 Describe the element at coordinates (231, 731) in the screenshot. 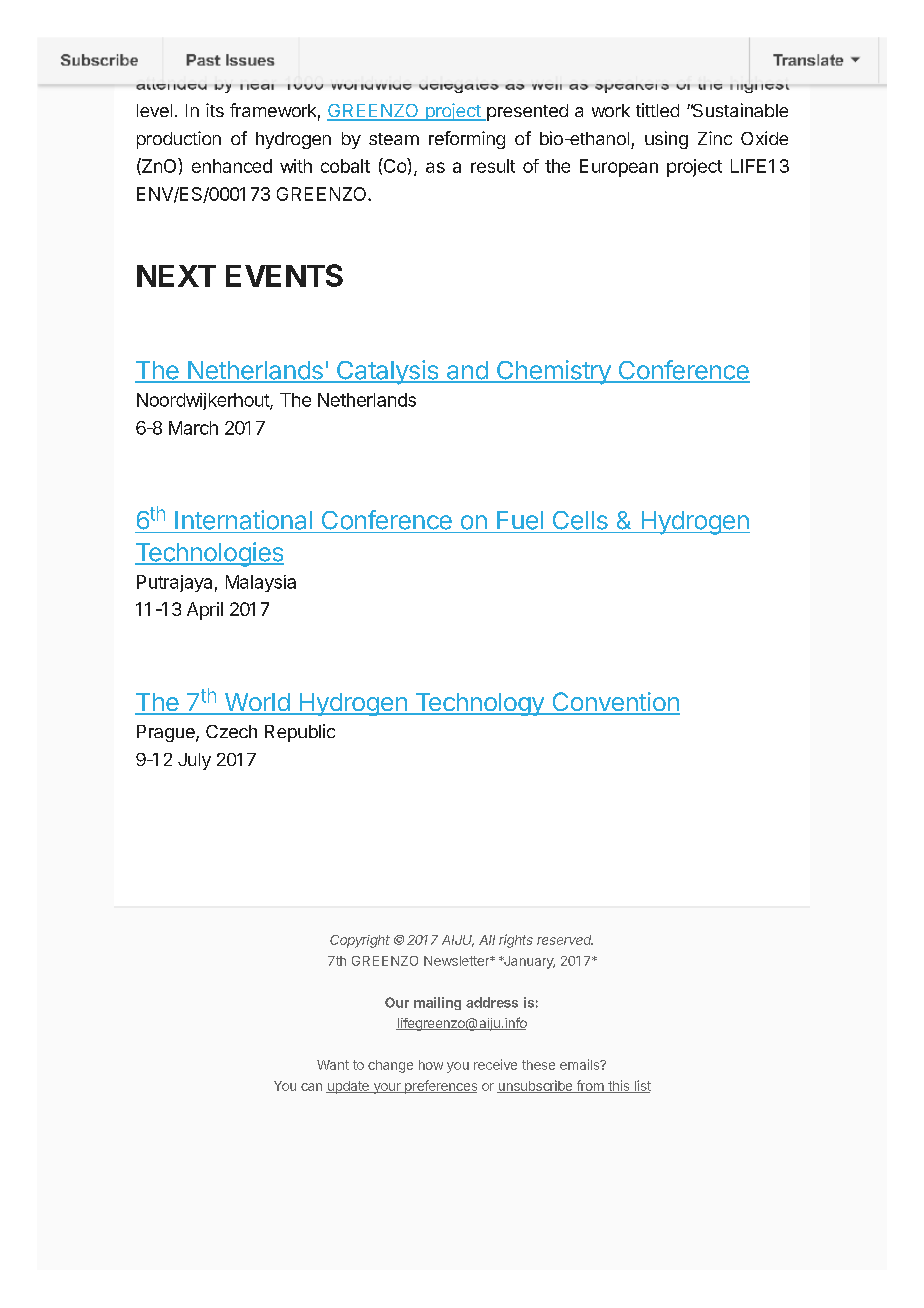

I see `Czech` at that location.
